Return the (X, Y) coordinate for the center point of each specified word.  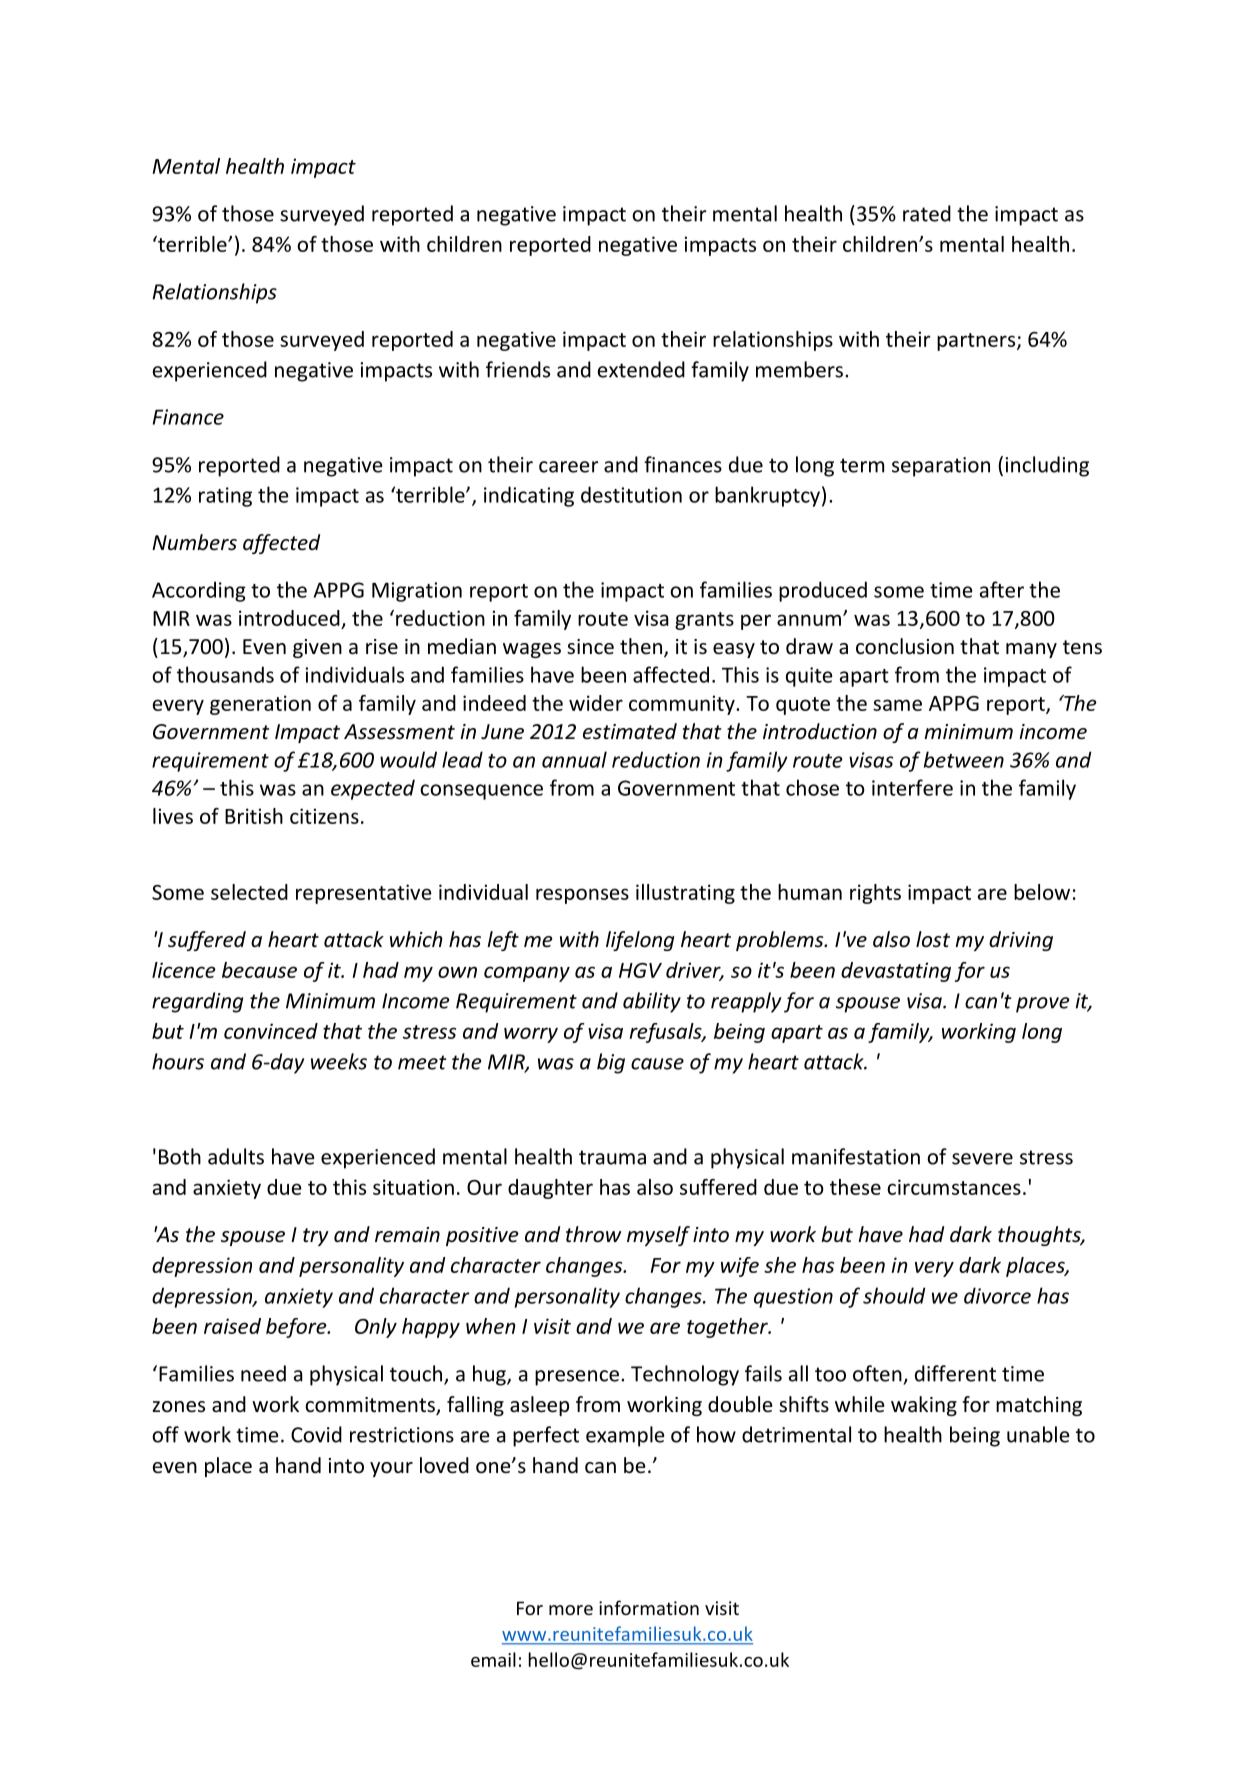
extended (641, 369)
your (391, 1469)
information (649, 1607)
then (642, 647)
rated (927, 213)
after (1002, 589)
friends (518, 369)
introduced (289, 618)
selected (249, 892)
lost (933, 939)
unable (1038, 1434)
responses (582, 896)
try (316, 1237)
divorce (997, 1295)
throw (593, 1234)
